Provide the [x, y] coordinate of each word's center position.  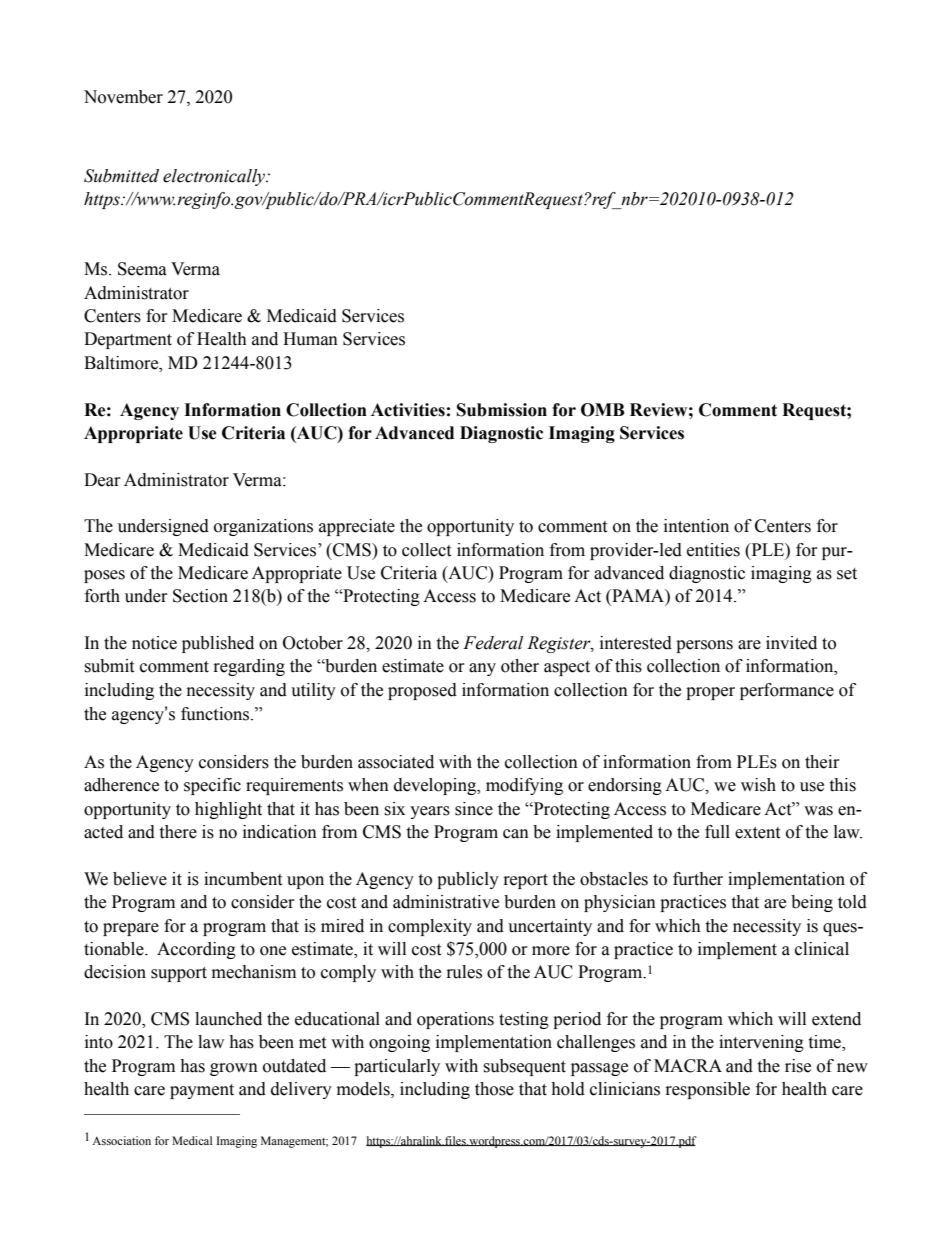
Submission [502, 410]
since [474, 809]
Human [310, 339]
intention [696, 526]
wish [758, 785]
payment [202, 1091]
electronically [215, 177]
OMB [603, 410]
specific [212, 786]
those [494, 1089]
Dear [102, 480]
